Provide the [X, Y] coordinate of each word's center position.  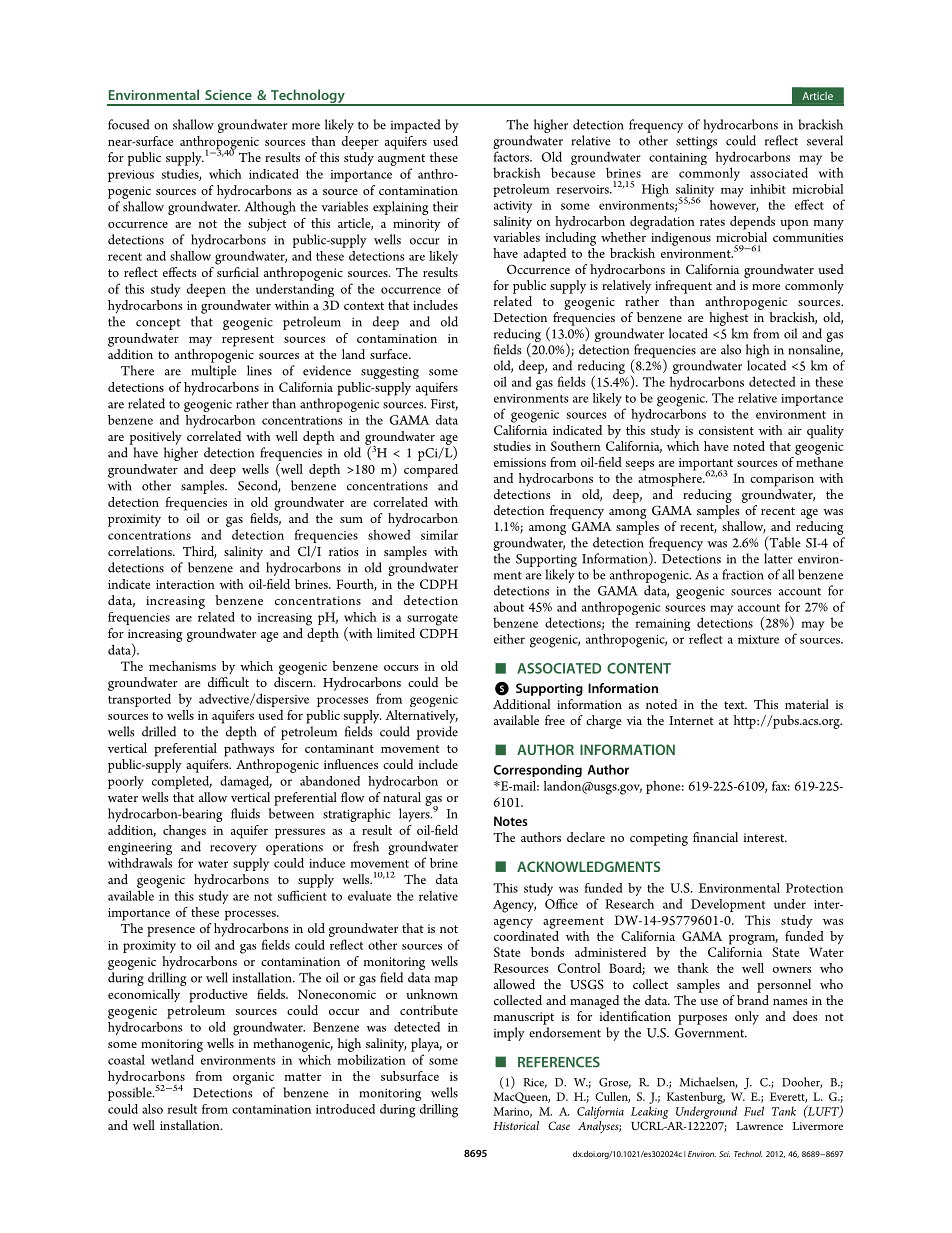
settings [697, 144]
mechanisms [182, 666]
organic [253, 1078]
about [509, 606]
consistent [726, 430]
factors [512, 156]
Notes [510, 821]
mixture [758, 639]
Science [228, 95]
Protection [814, 888]
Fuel [754, 1111]
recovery [233, 850]
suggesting [390, 372]
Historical [516, 1125]
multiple [214, 372]
